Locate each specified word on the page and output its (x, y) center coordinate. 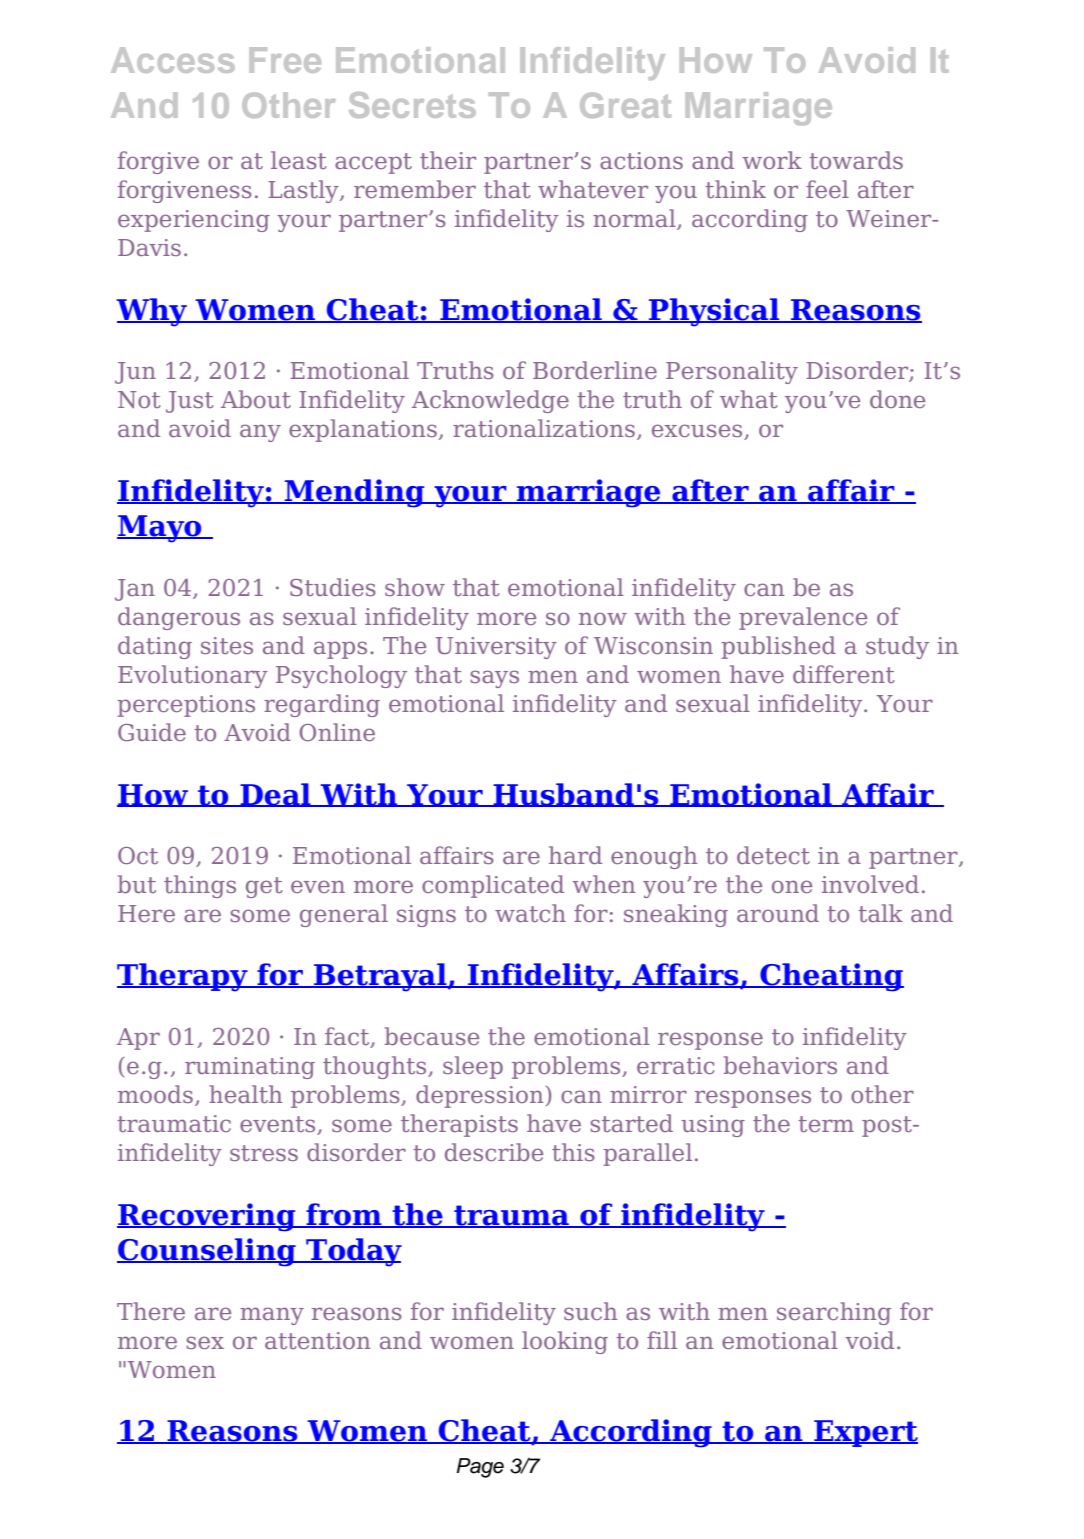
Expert (865, 1433)
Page (480, 1468)
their (448, 160)
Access (173, 60)
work (772, 160)
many (272, 1316)
